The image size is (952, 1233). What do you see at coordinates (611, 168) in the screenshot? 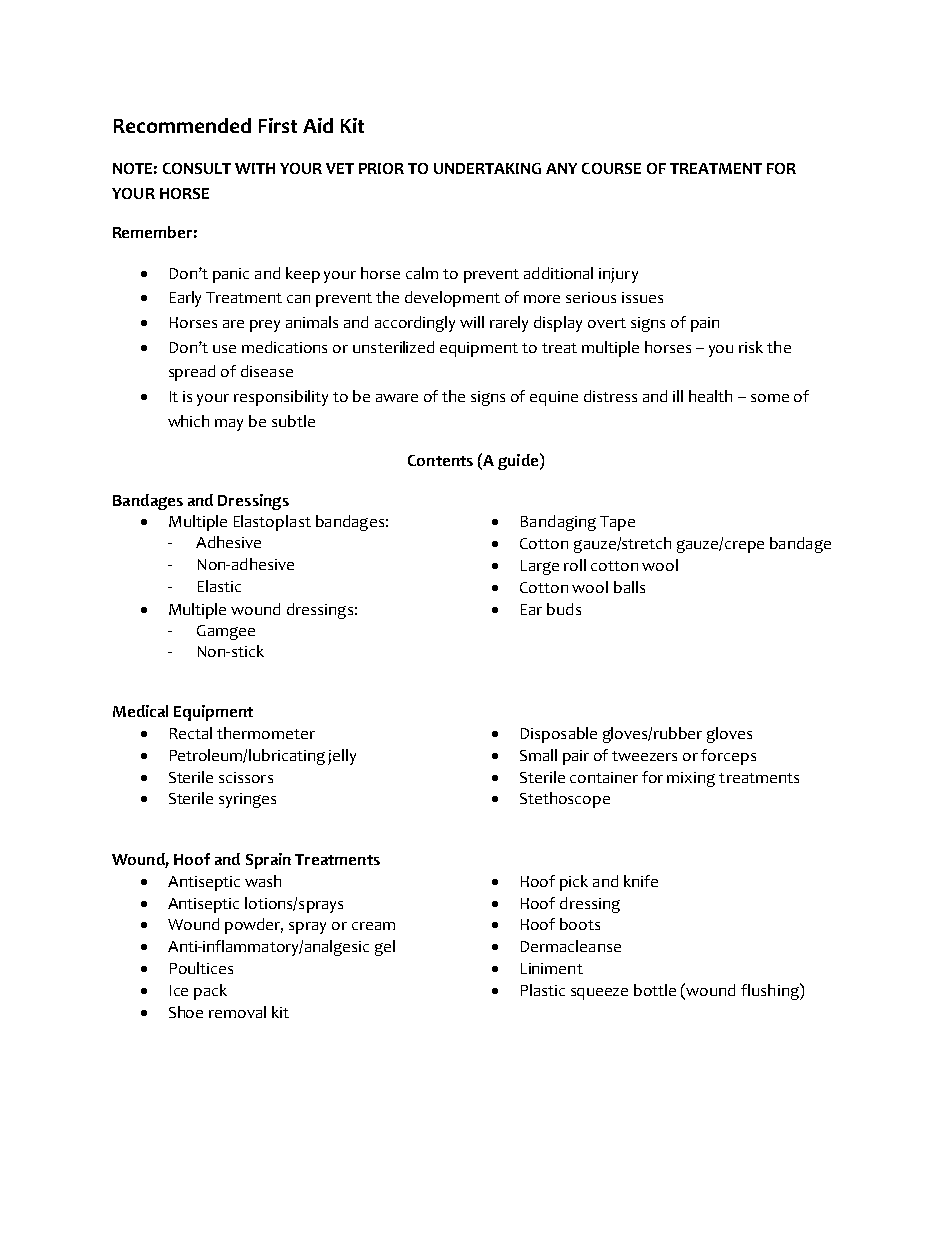
I see `COURSE` at bounding box center [611, 168].
